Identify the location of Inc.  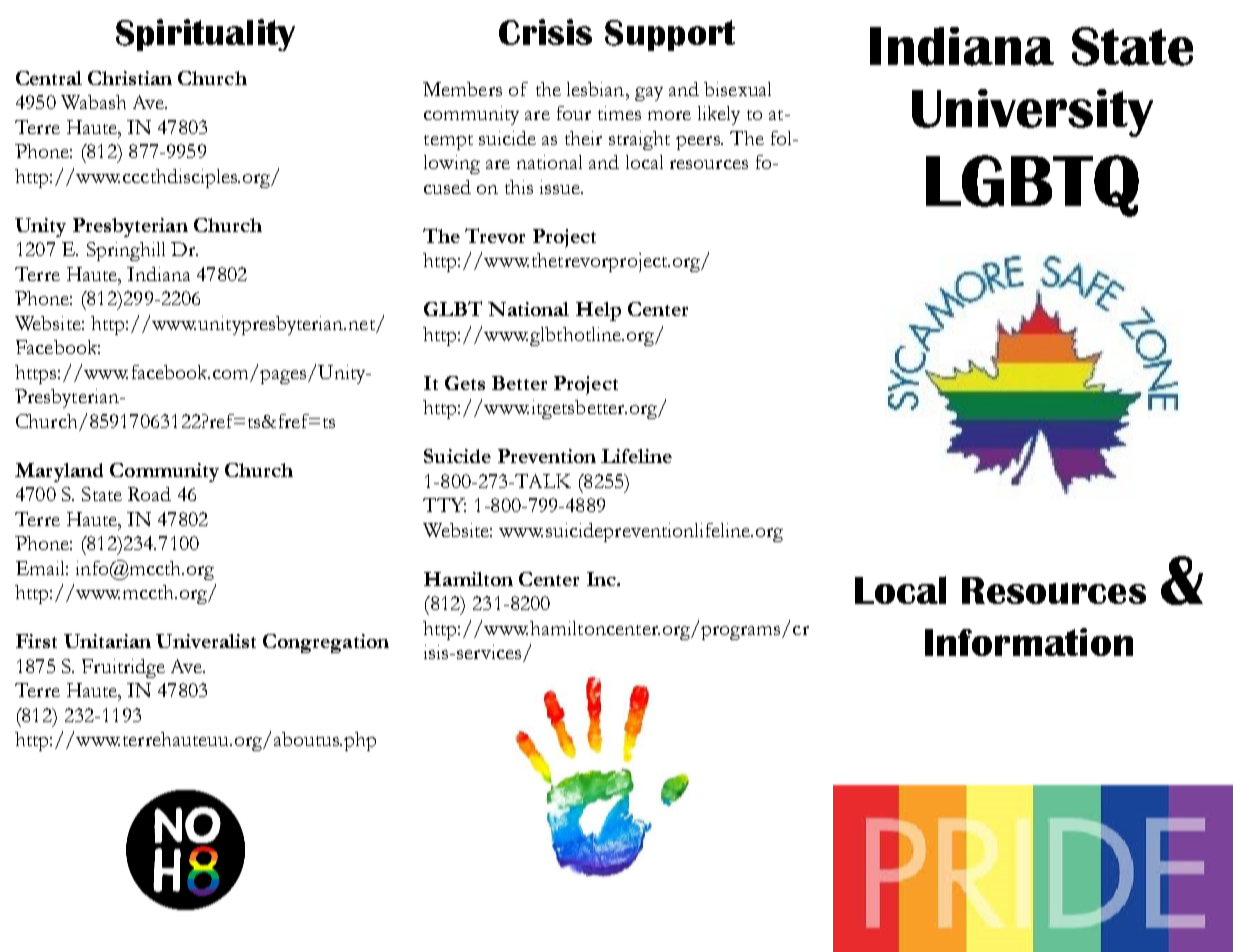
(602, 579).
